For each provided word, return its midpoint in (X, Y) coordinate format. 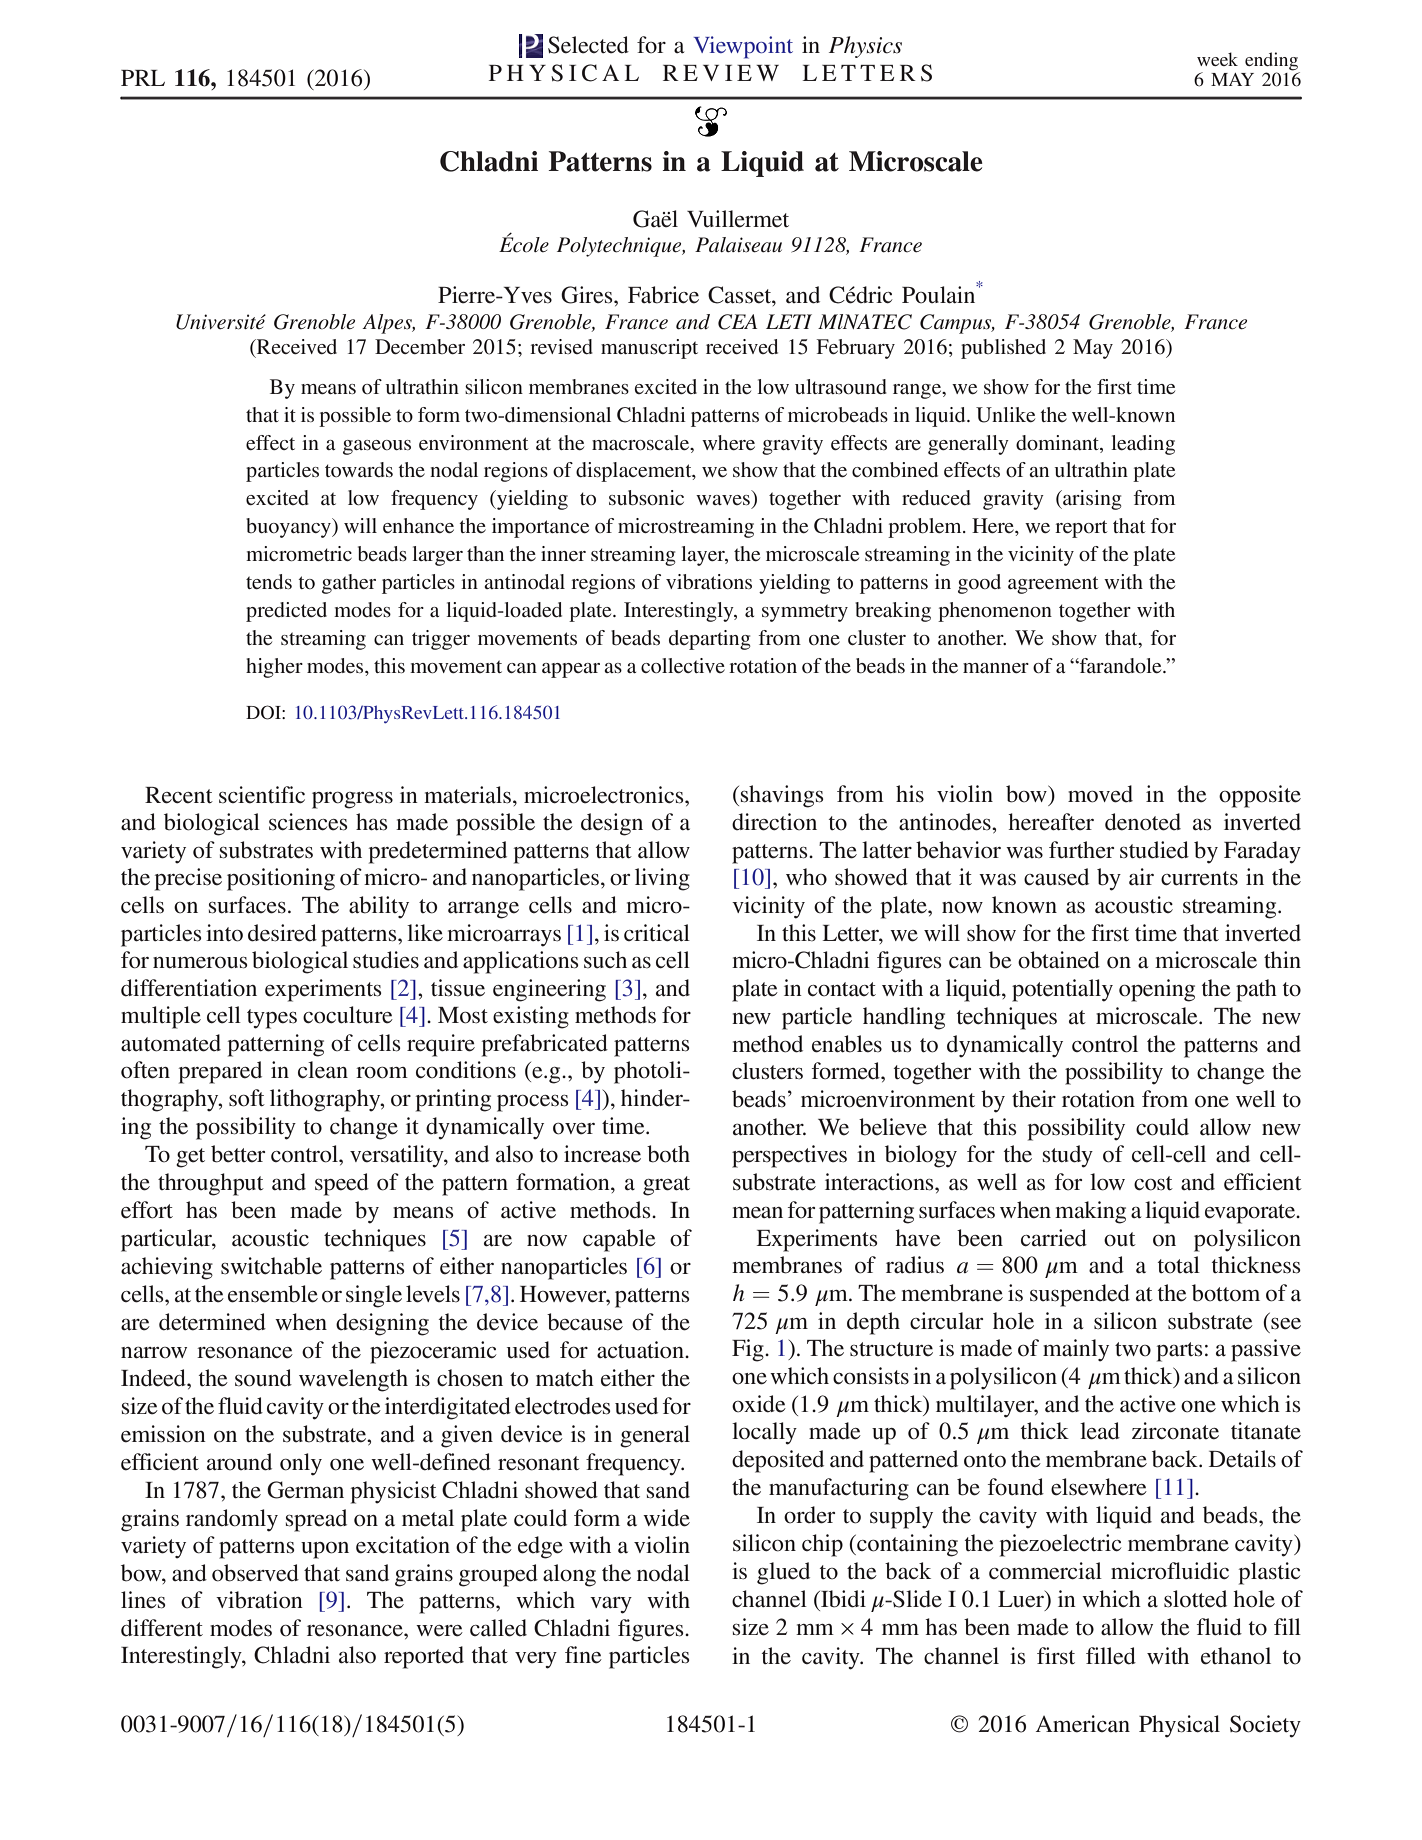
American (1083, 1724)
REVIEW (721, 73)
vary (611, 1605)
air (1141, 876)
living (662, 879)
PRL (143, 78)
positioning (281, 879)
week (1217, 59)
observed (255, 1573)
